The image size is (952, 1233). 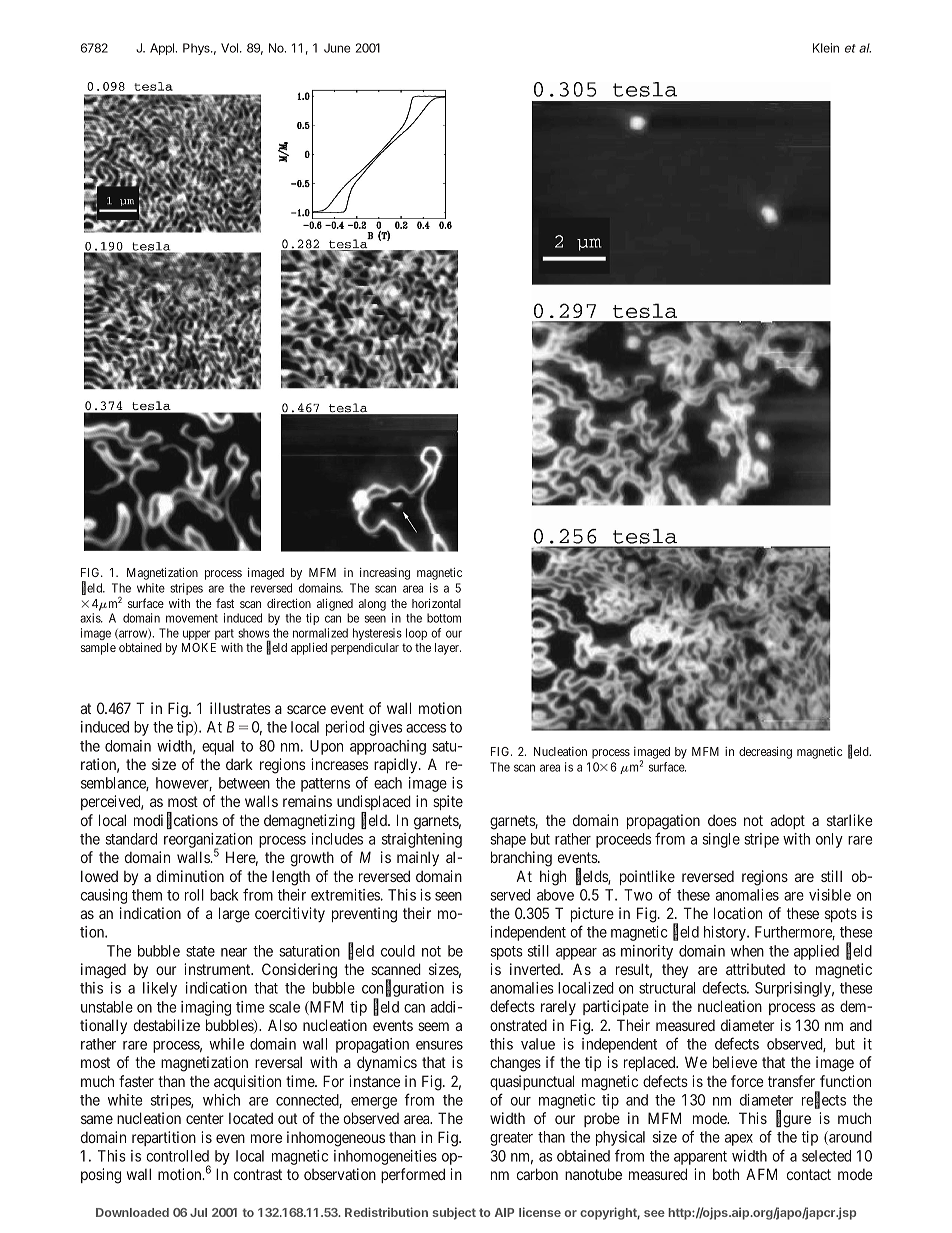 What do you see at coordinates (231, 48) in the screenshot?
I see `Vol` at bounding box center [231, 48].
